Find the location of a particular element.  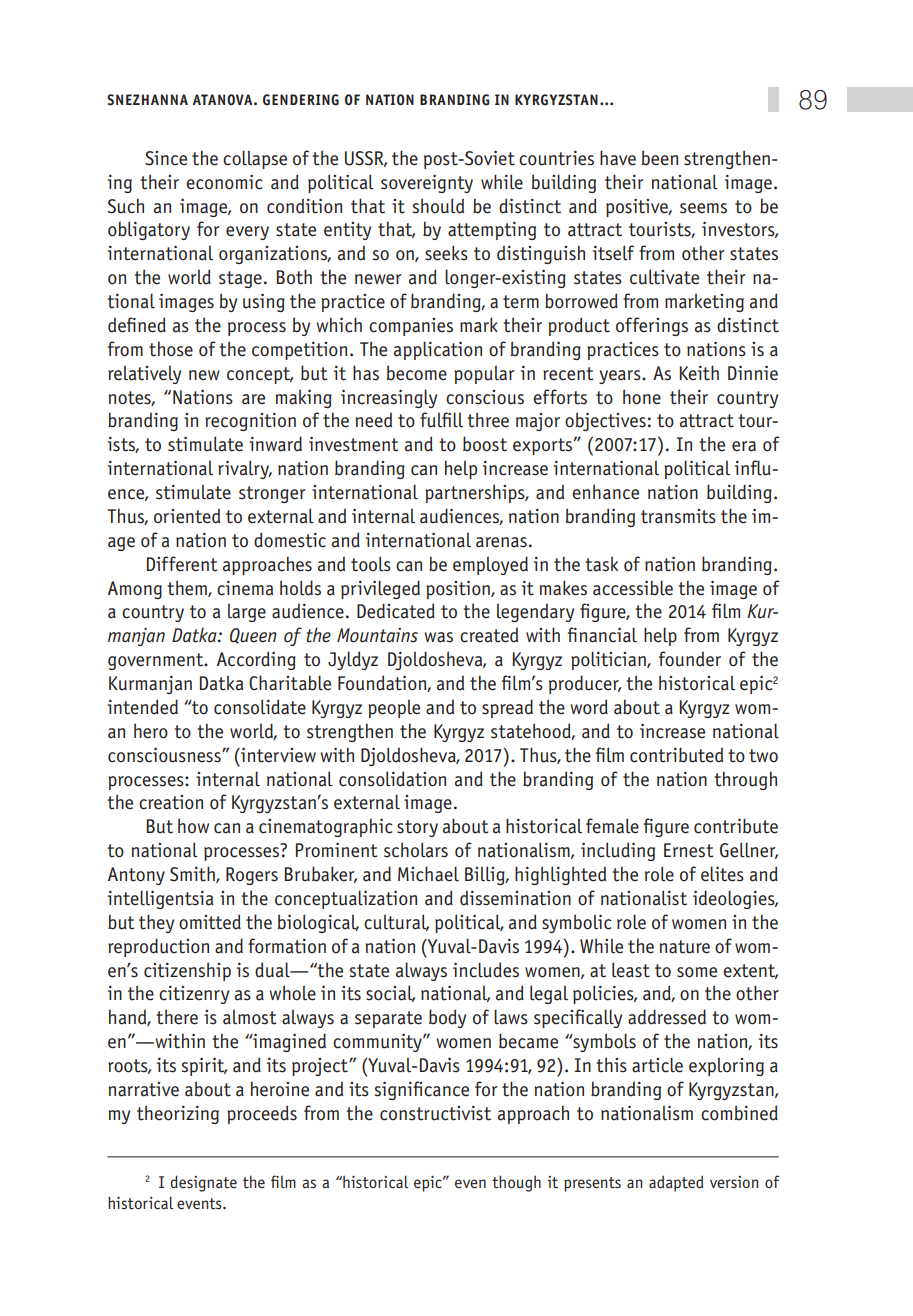

fulfill is located at coordinates (441, 420).
